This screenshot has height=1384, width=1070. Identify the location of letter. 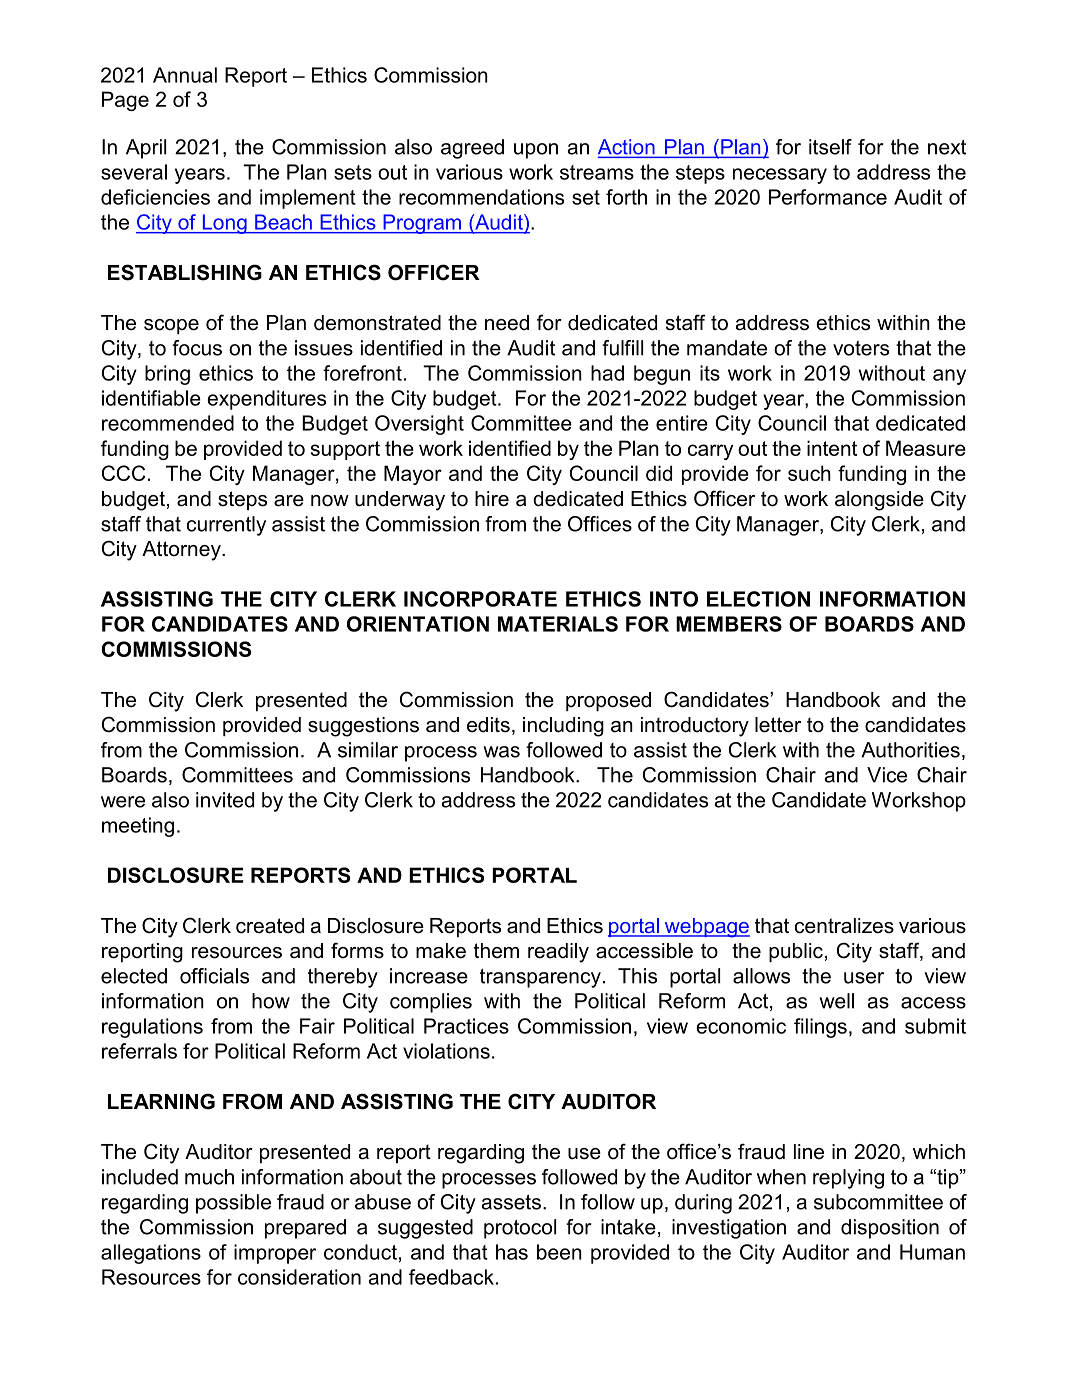
(778, 725).
